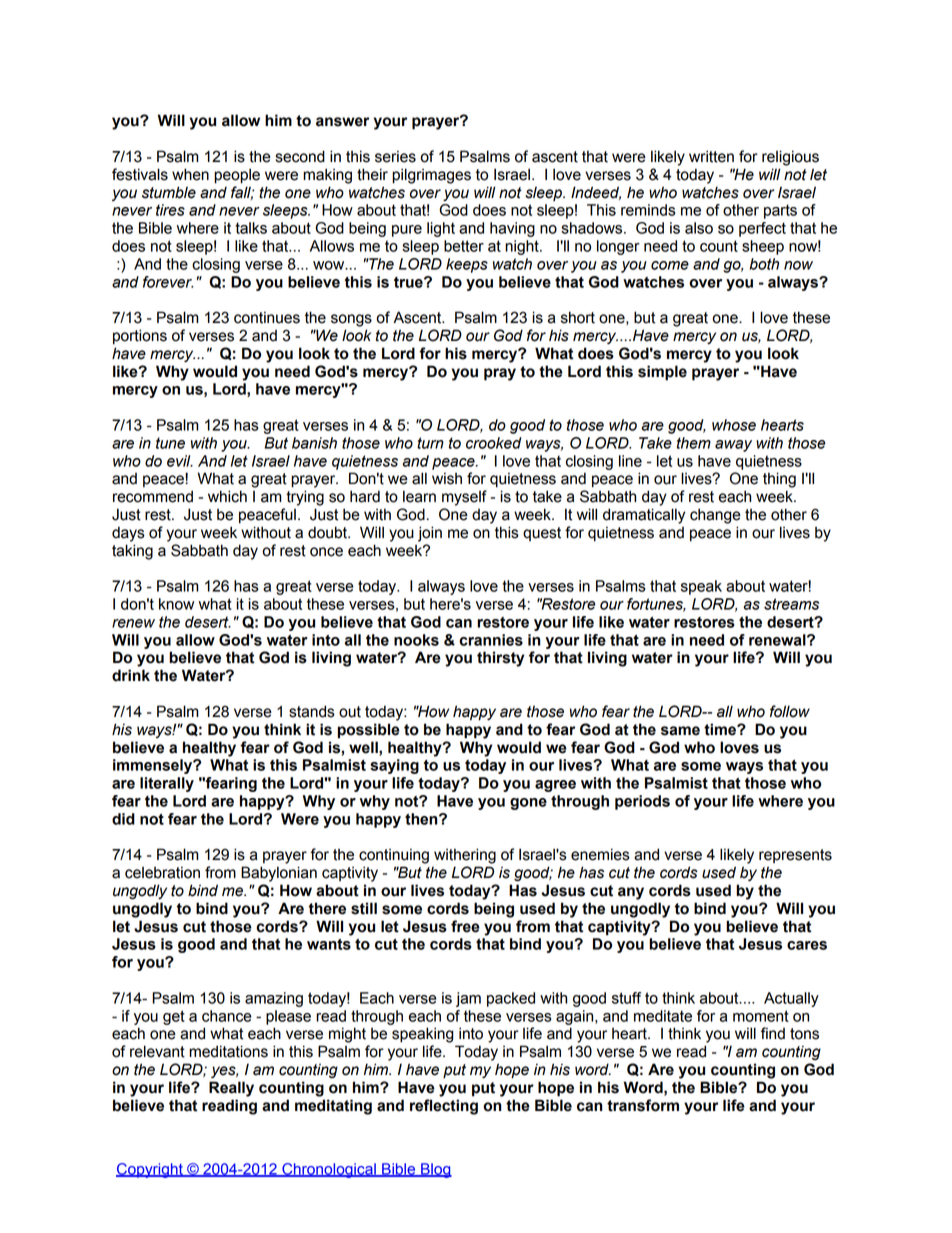  I want to click on celebration, so click(162, 872).
